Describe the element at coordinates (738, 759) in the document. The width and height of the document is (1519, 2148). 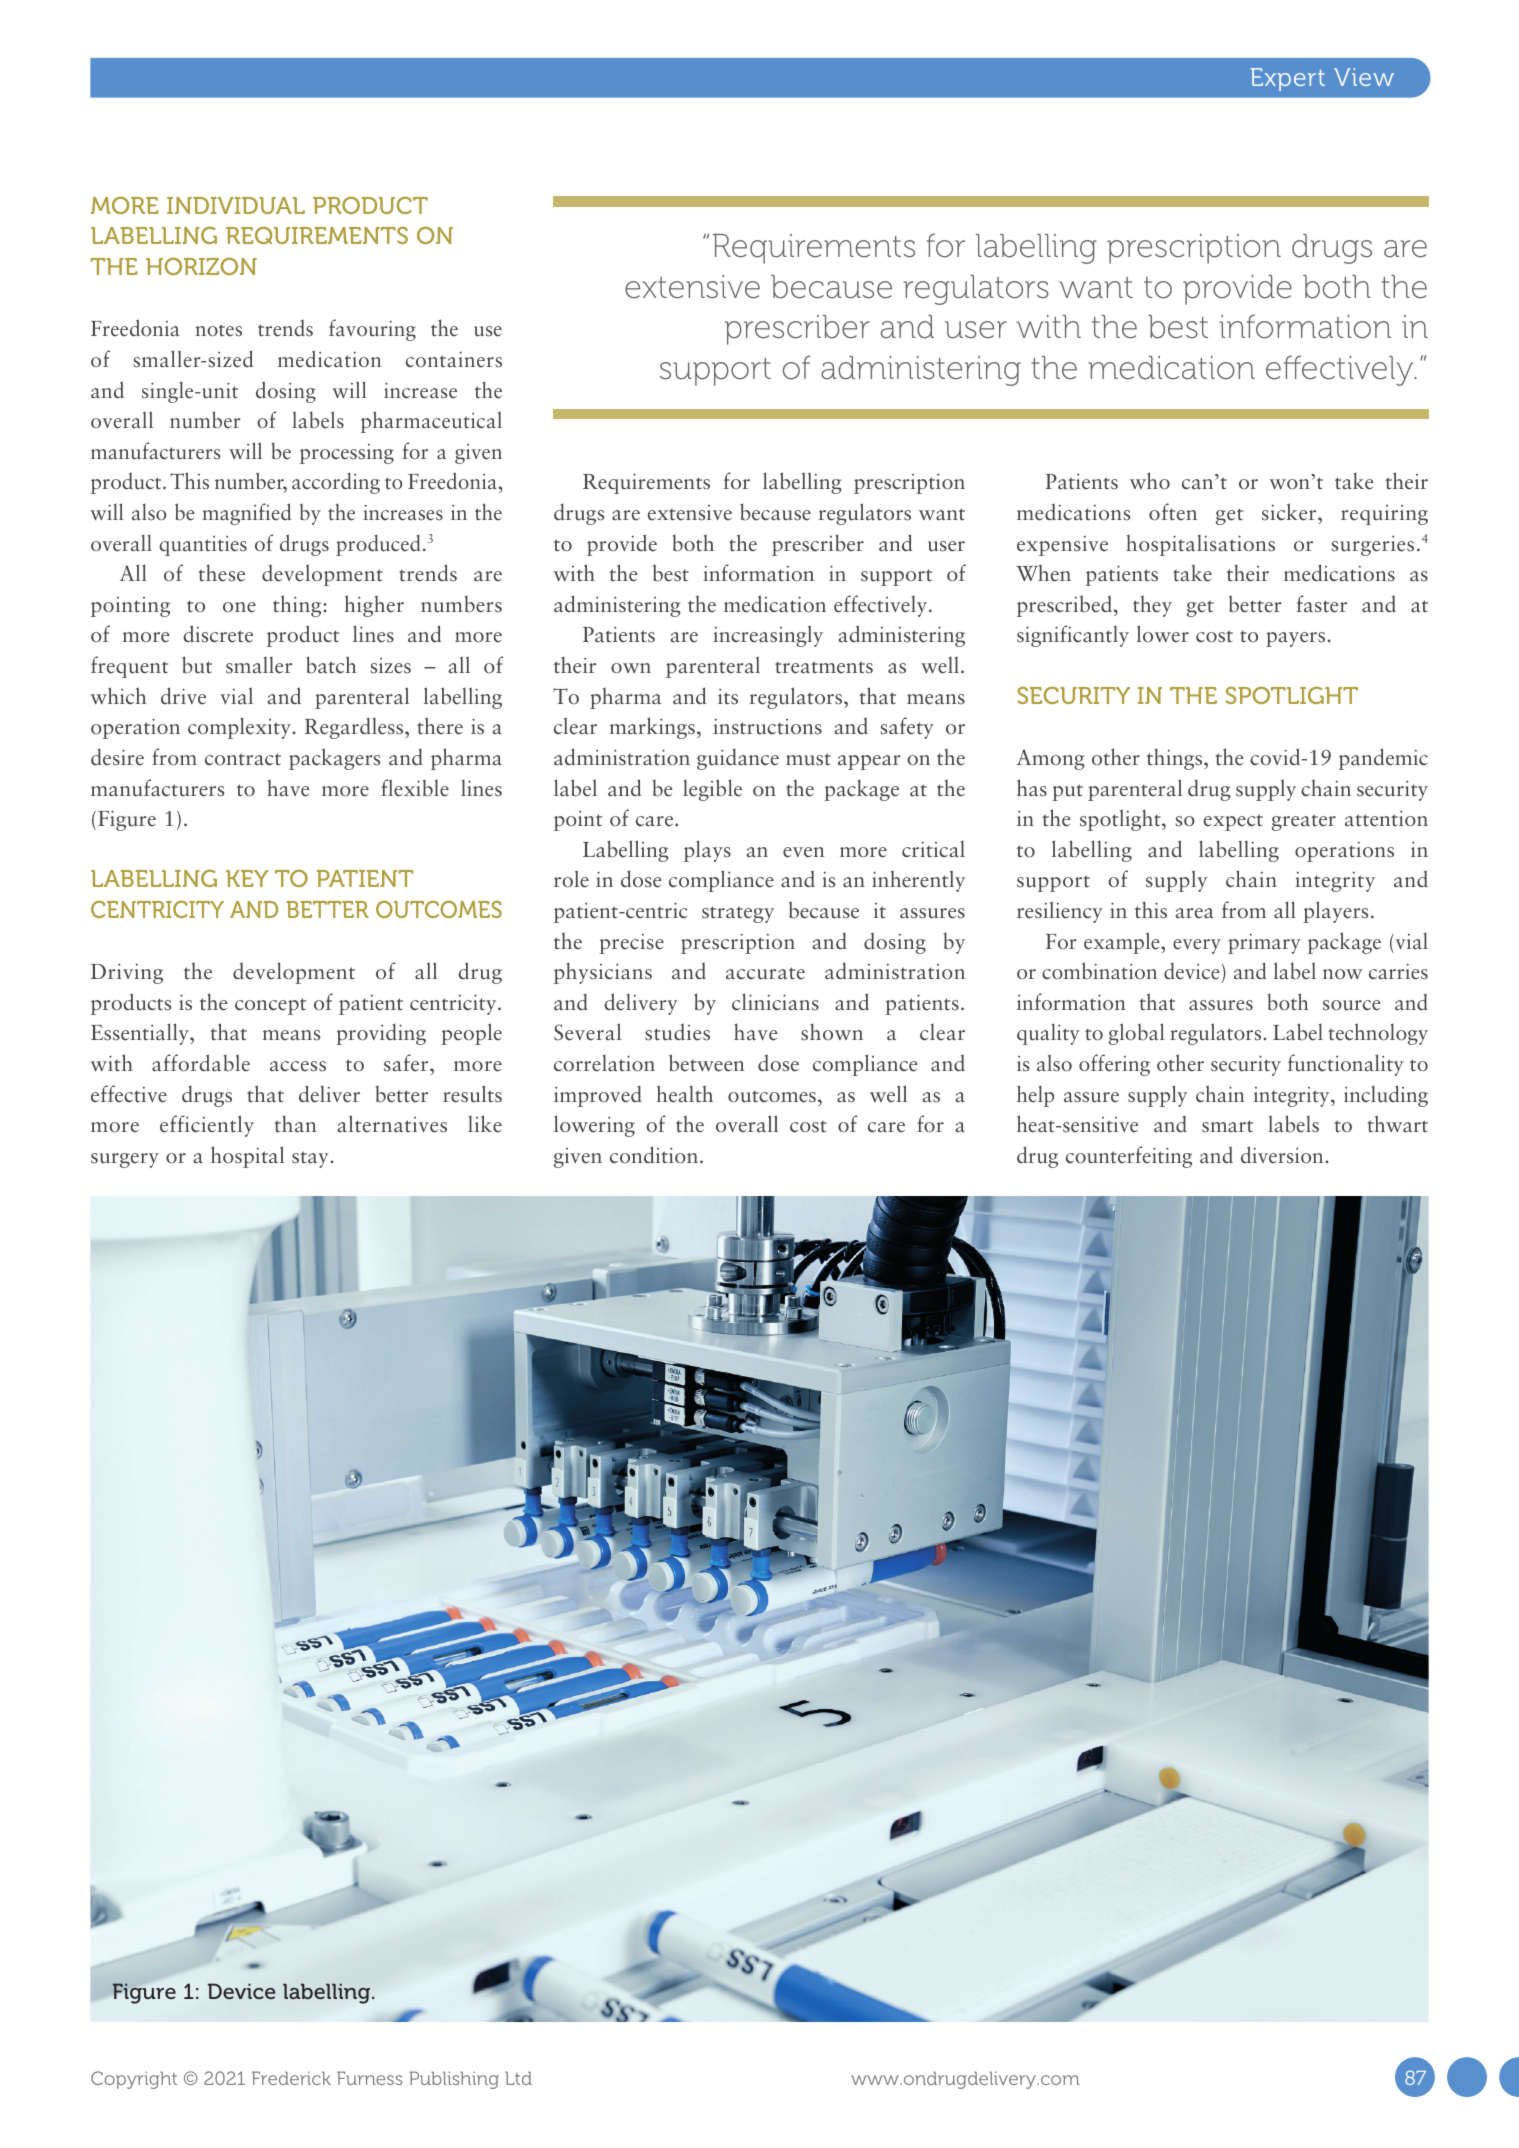
I see `guidance` at that location.
